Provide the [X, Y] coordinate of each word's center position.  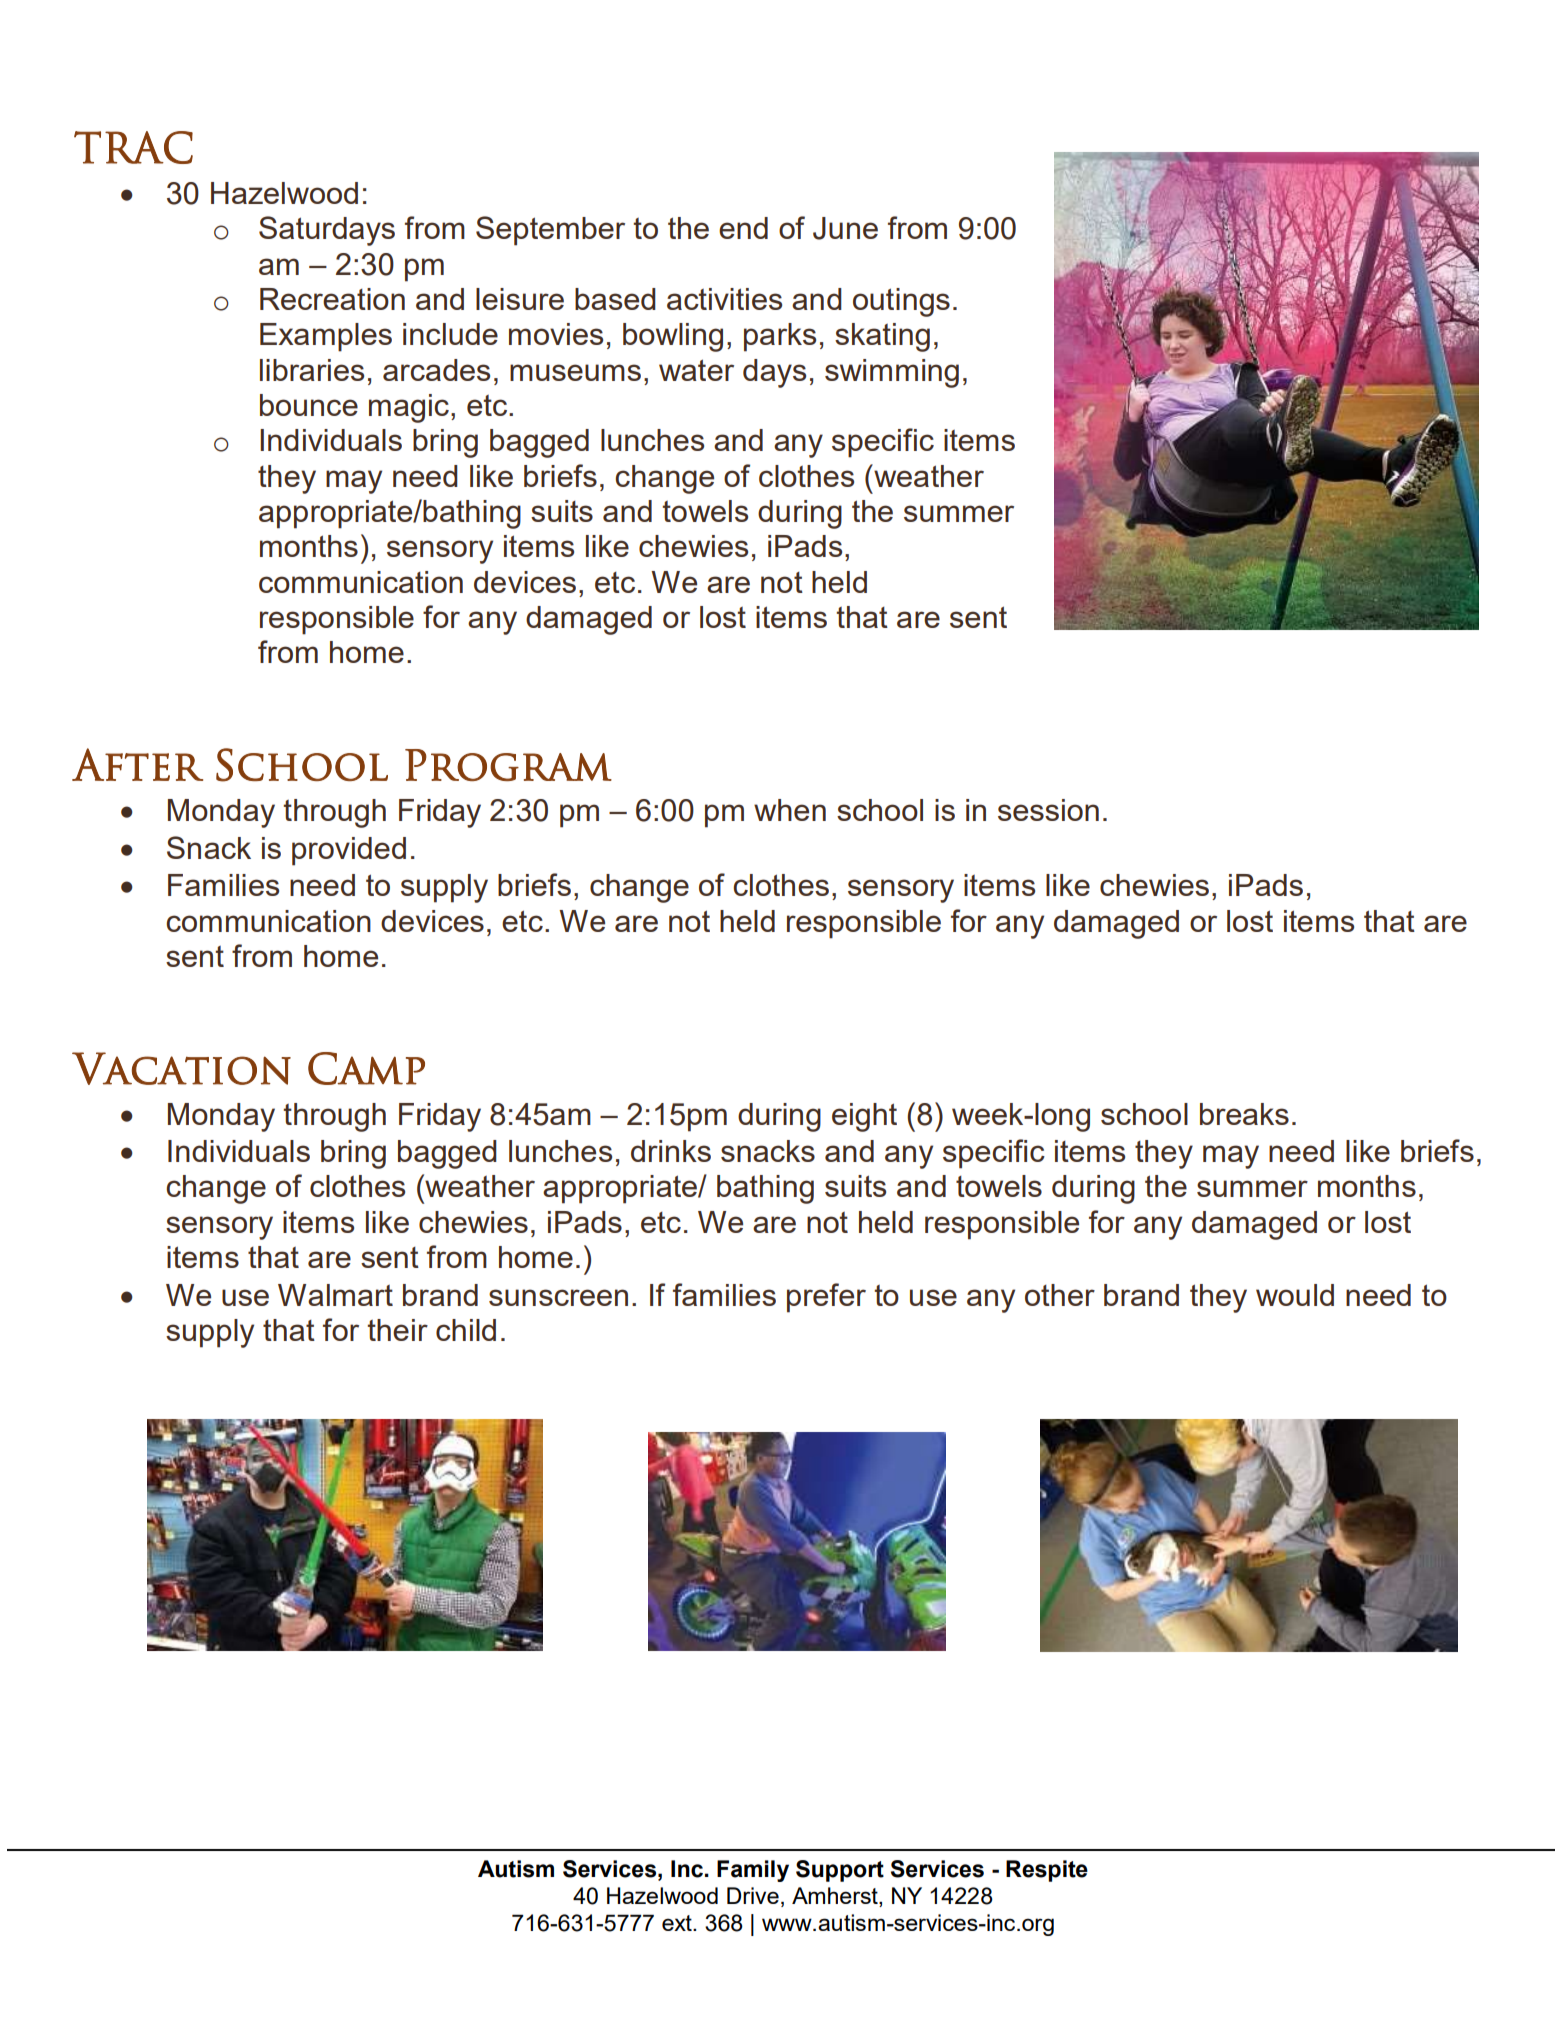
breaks [1244, 1114]
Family [753, 1871]
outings [901, 302]
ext [678, 1923]
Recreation [332, 299]
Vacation [181, 1068]
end [743, 228]
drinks [671, 1151]
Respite [1047, 1871]
